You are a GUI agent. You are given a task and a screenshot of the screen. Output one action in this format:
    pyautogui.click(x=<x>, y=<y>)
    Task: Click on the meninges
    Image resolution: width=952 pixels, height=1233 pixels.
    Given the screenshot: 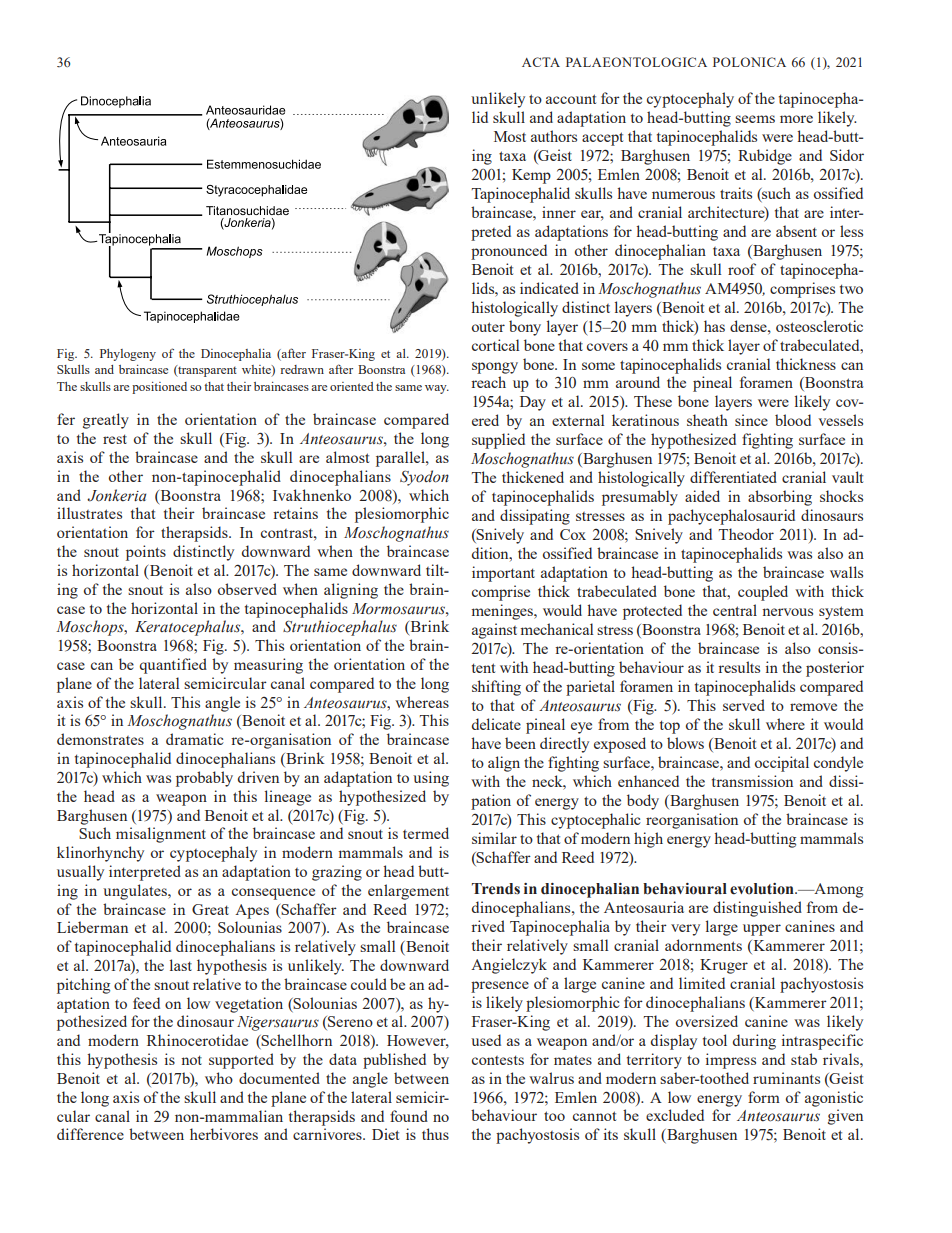 What is the action you would take?
    pyautogui.click(x=503, y=612)
